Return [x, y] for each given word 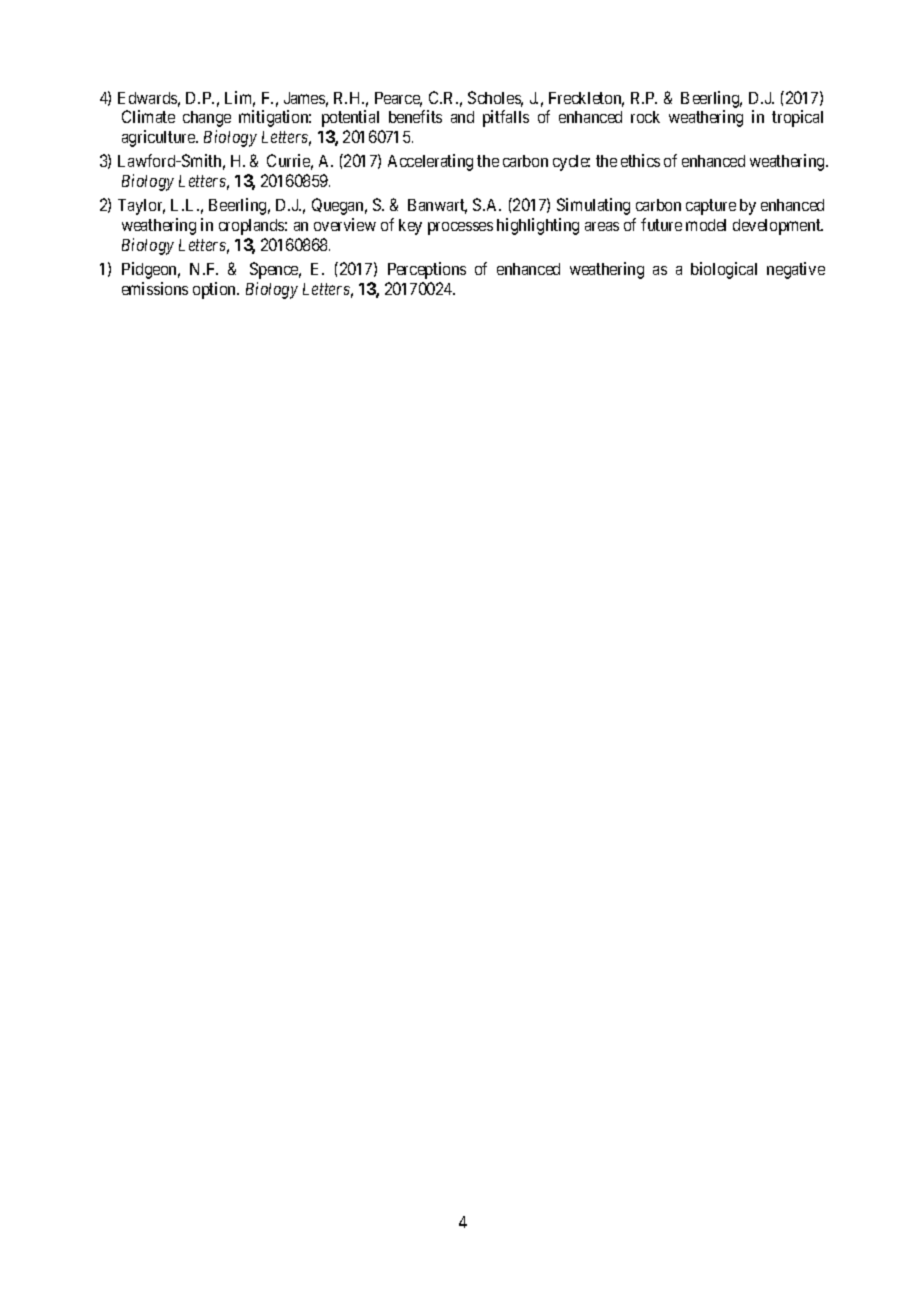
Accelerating [430, 162]
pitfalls [506, 118]
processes [460, 228]
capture [711, 207]
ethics [640, 160]
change [207, 119]
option [216, 290]
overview [345, 224]
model [706, 225]
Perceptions [427, 270]
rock [645, 117]
